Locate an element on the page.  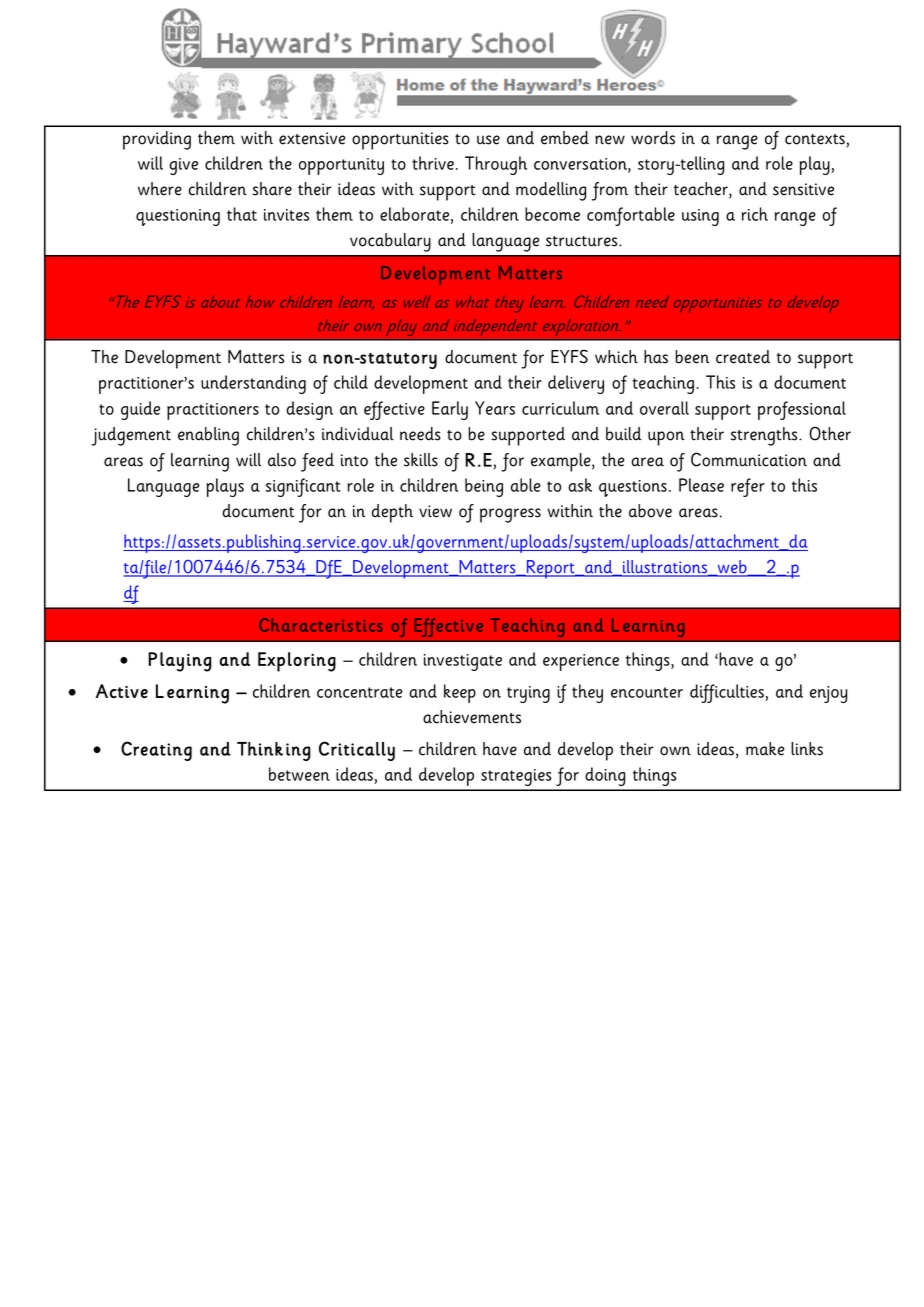
understanding is located at coordinates (253, 384).
